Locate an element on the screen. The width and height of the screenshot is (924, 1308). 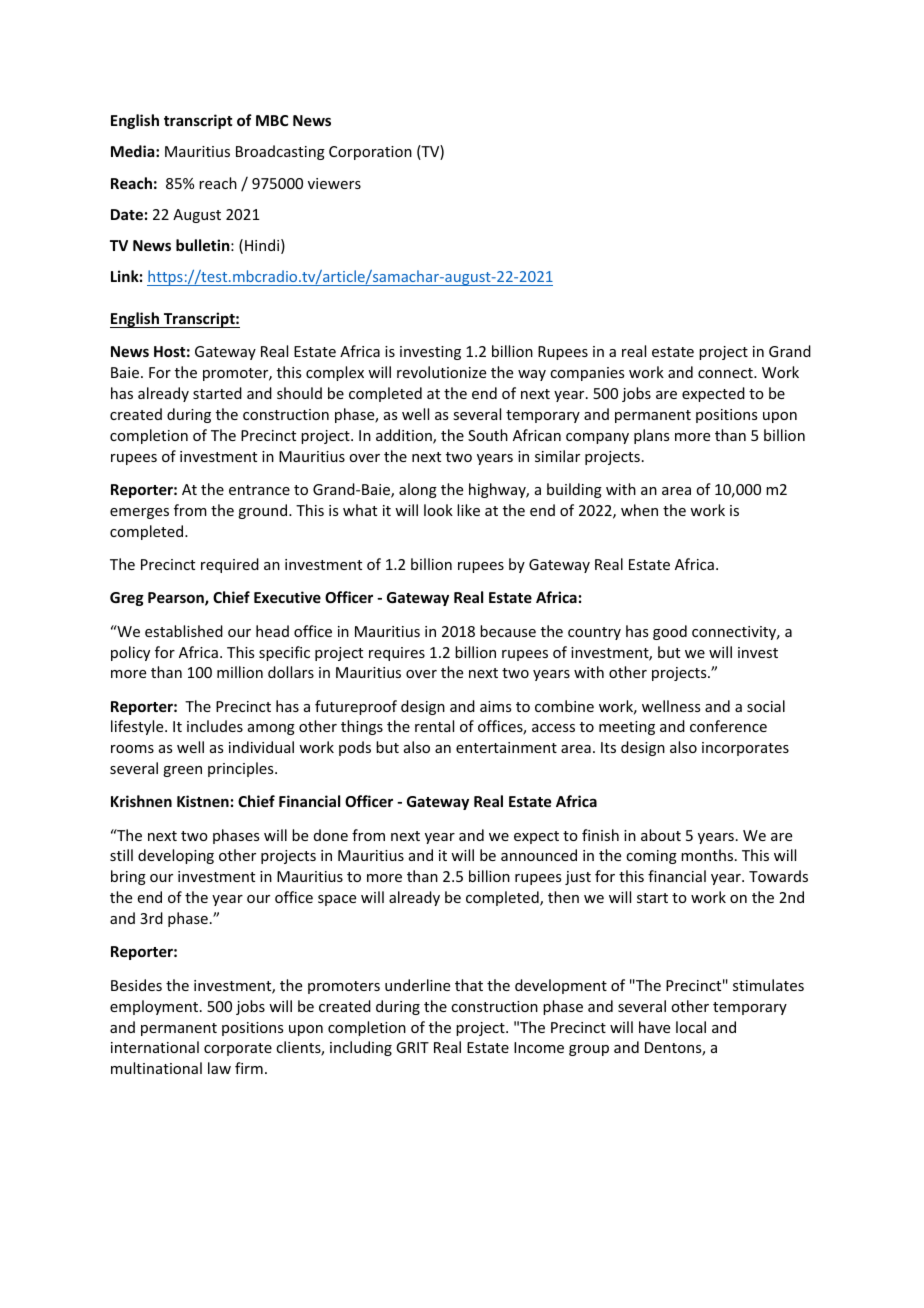
along is located at coordinates (418, 490).
